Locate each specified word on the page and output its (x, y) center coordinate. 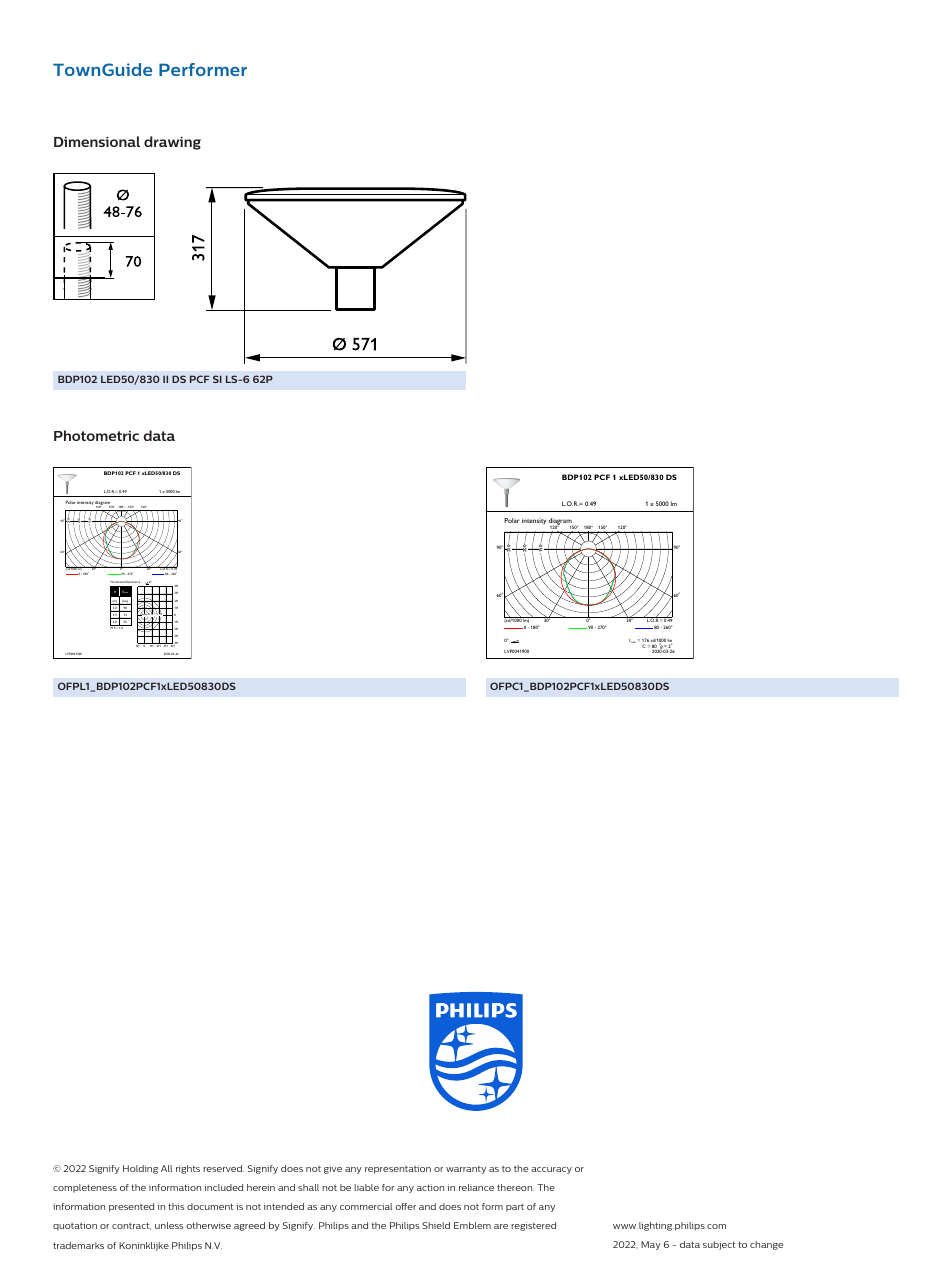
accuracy (551, 1170)
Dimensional (97, 141)
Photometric (96, 435)
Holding (140, 1169)
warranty (466, 1170)
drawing (172, 143)
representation (398, 1169)
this (176, 1206)
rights (188, 1169)
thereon (515, 1187)
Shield (436, 1225)
